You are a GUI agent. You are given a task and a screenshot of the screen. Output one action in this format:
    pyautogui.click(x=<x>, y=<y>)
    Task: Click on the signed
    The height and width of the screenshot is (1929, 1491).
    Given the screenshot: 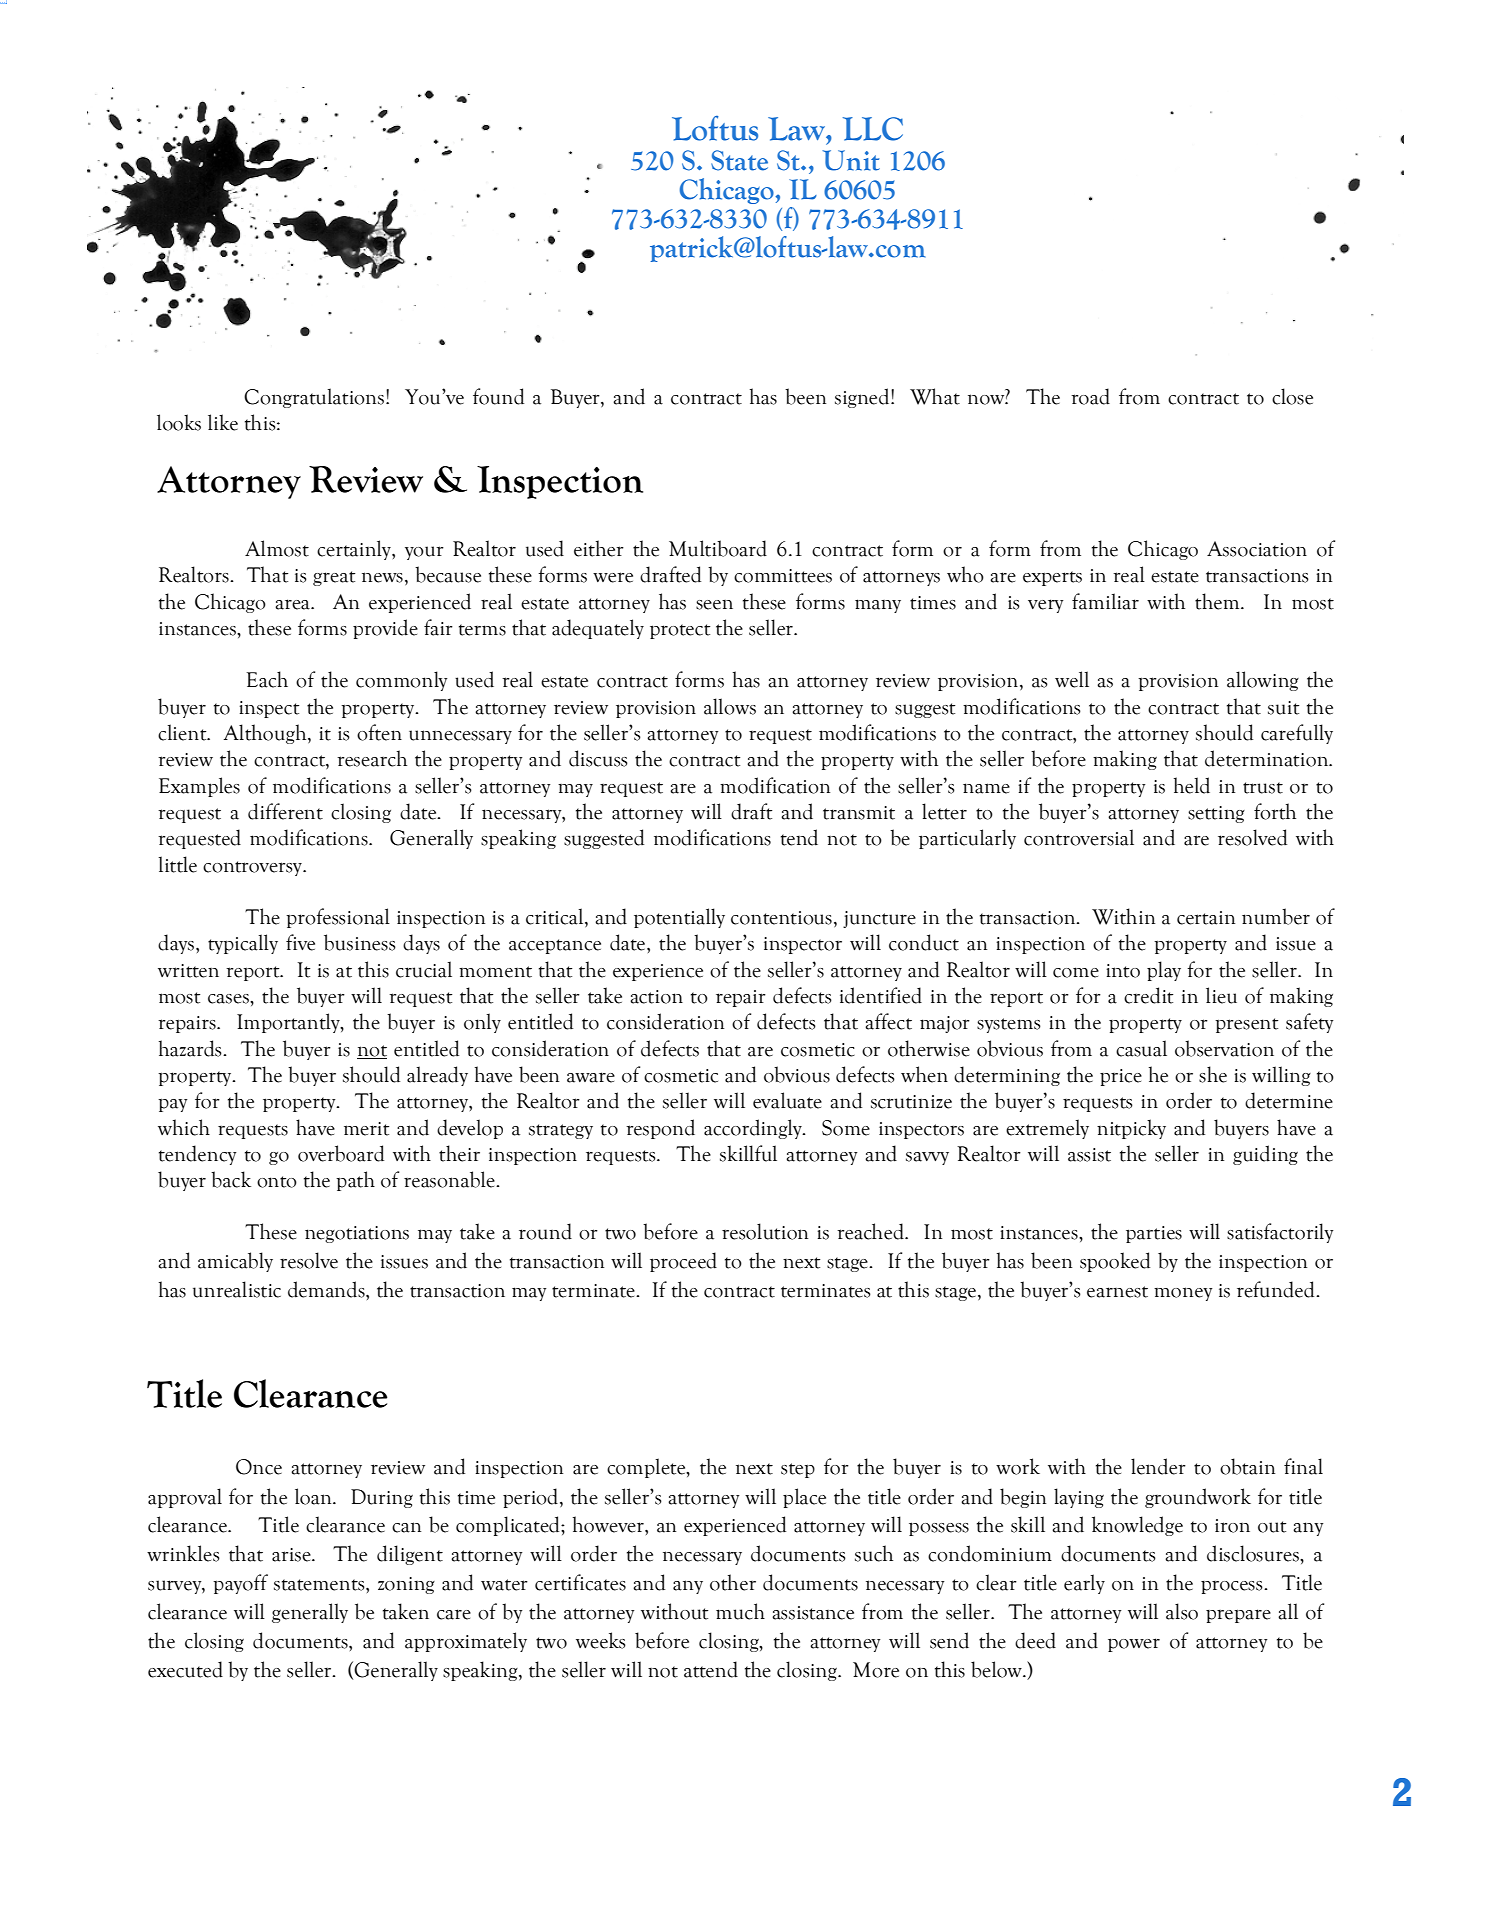 What is the action you would take?
    pyautogui.click(x=863, y=398)
